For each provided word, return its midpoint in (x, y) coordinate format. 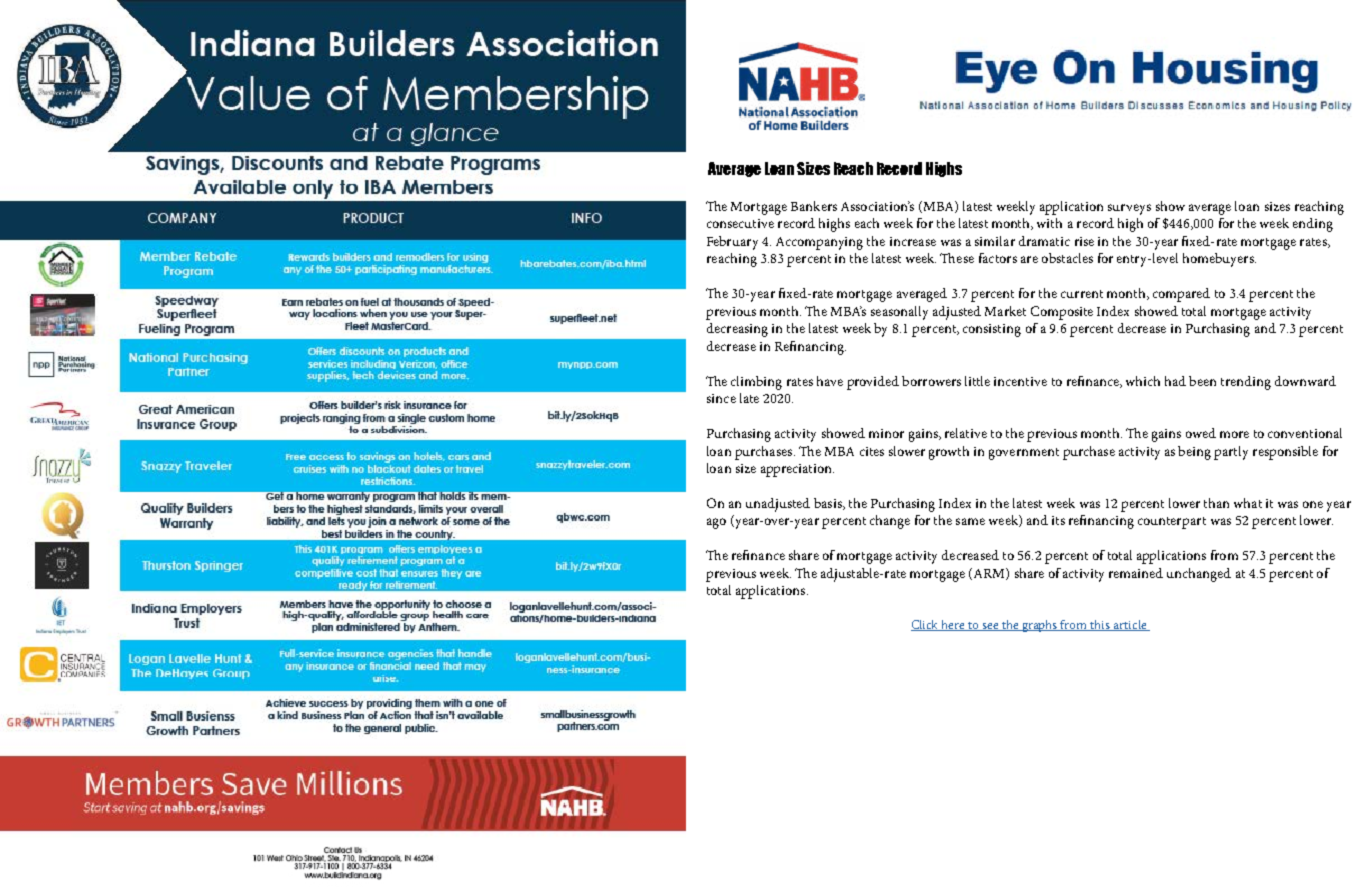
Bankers (814, 206)
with (1049, 223)
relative (966, 433)
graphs (1040, 626)
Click (926, 625)
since (721, 398)
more (1234, 434)
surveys (1129, 209)
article (1130, 625)
